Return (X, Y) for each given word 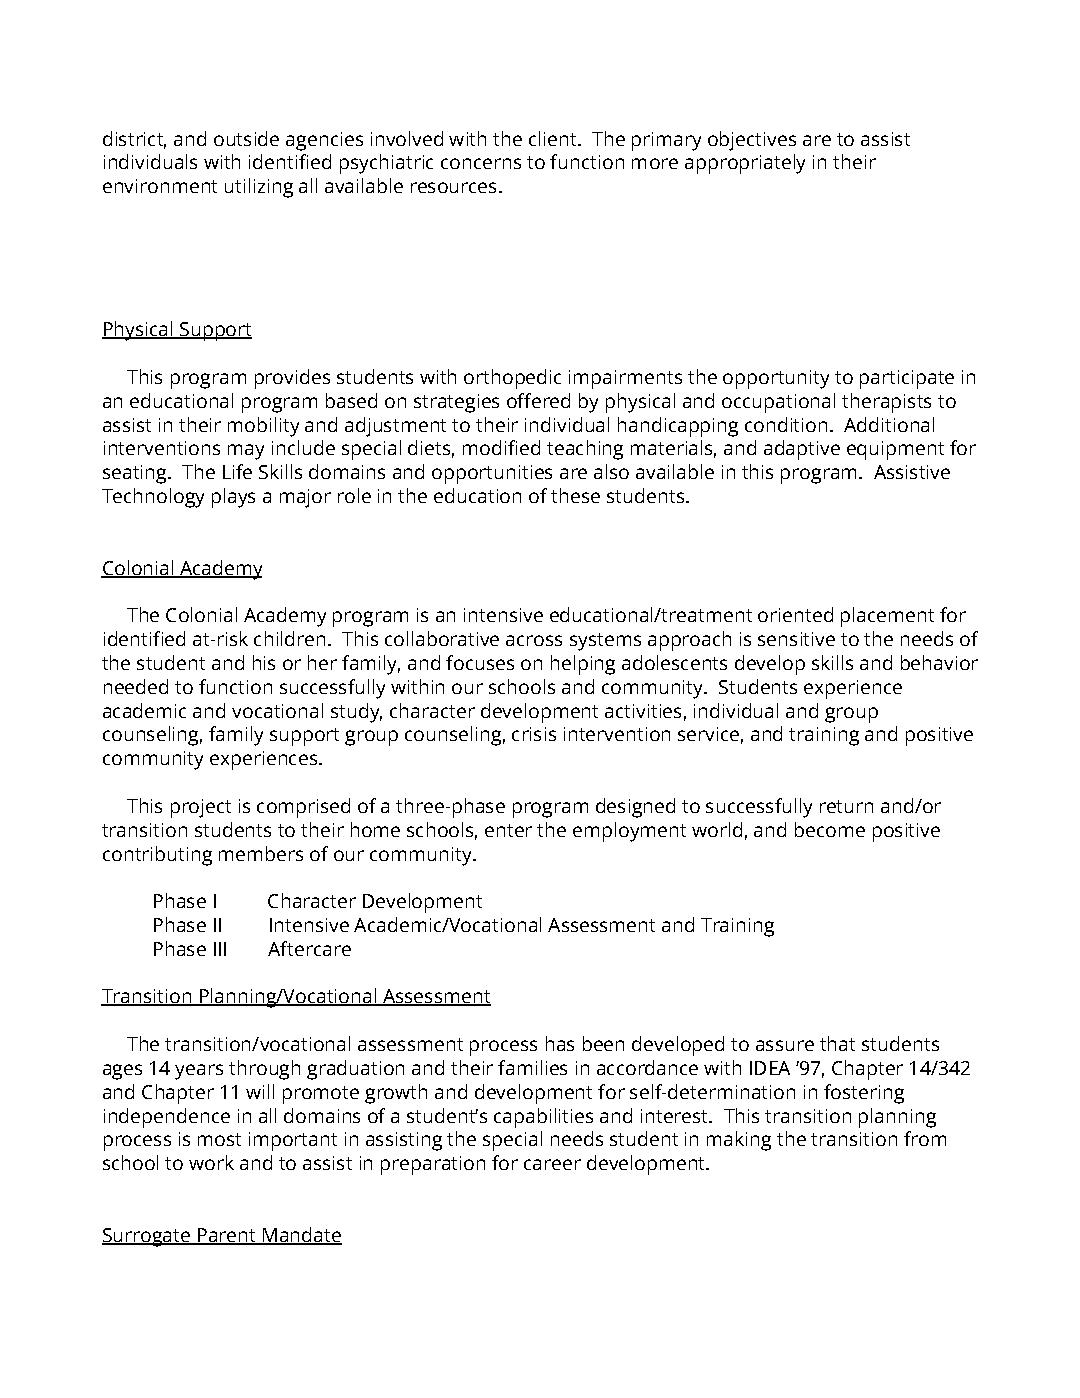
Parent (226, 1236)
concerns (481, 163)
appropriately (745, 164)
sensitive (796, 639)
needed (136, 686)
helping (583, 665)
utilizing (259, 188)
